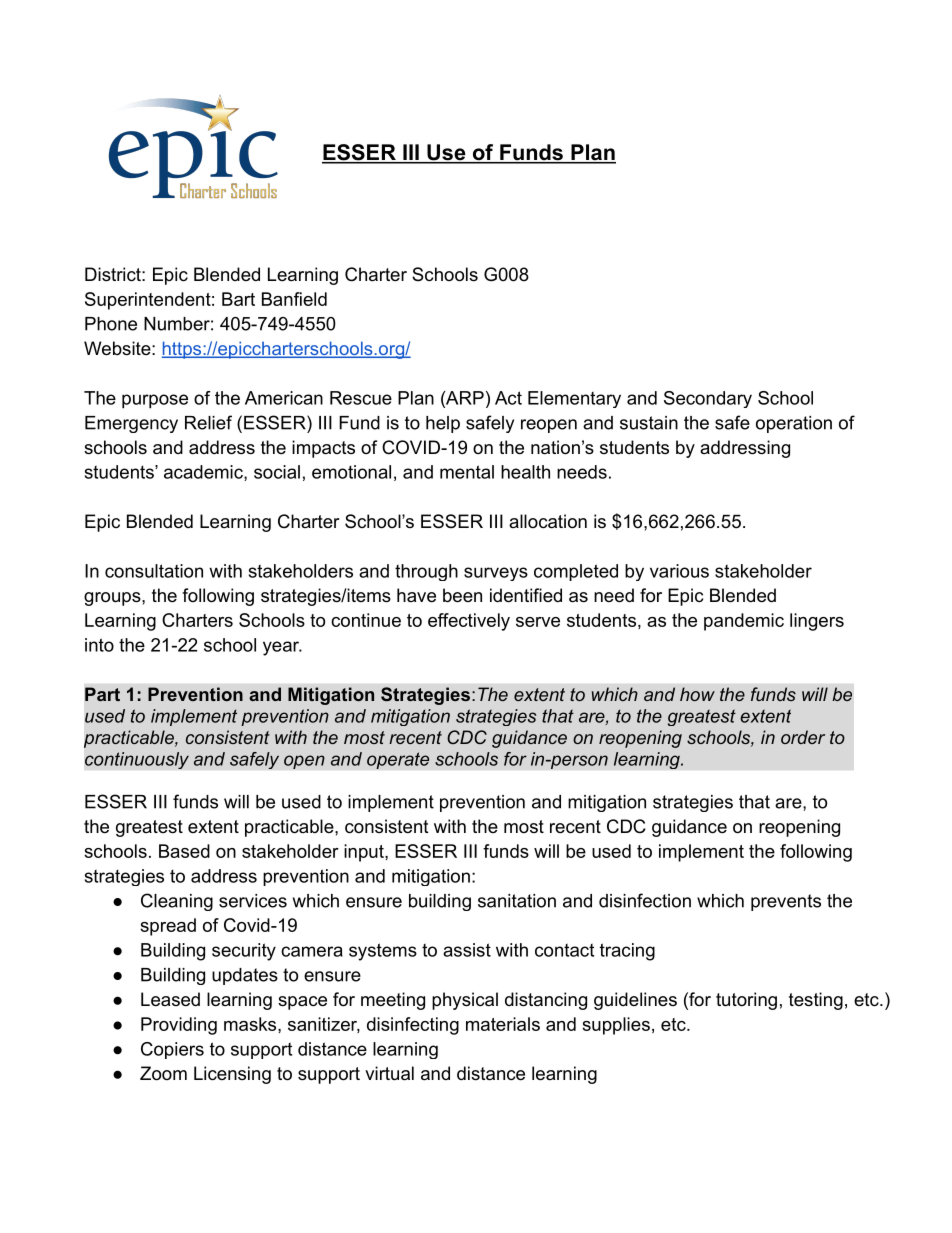 This page has width=952, height=1233. I want to click on Bart, so click(238, 299).
